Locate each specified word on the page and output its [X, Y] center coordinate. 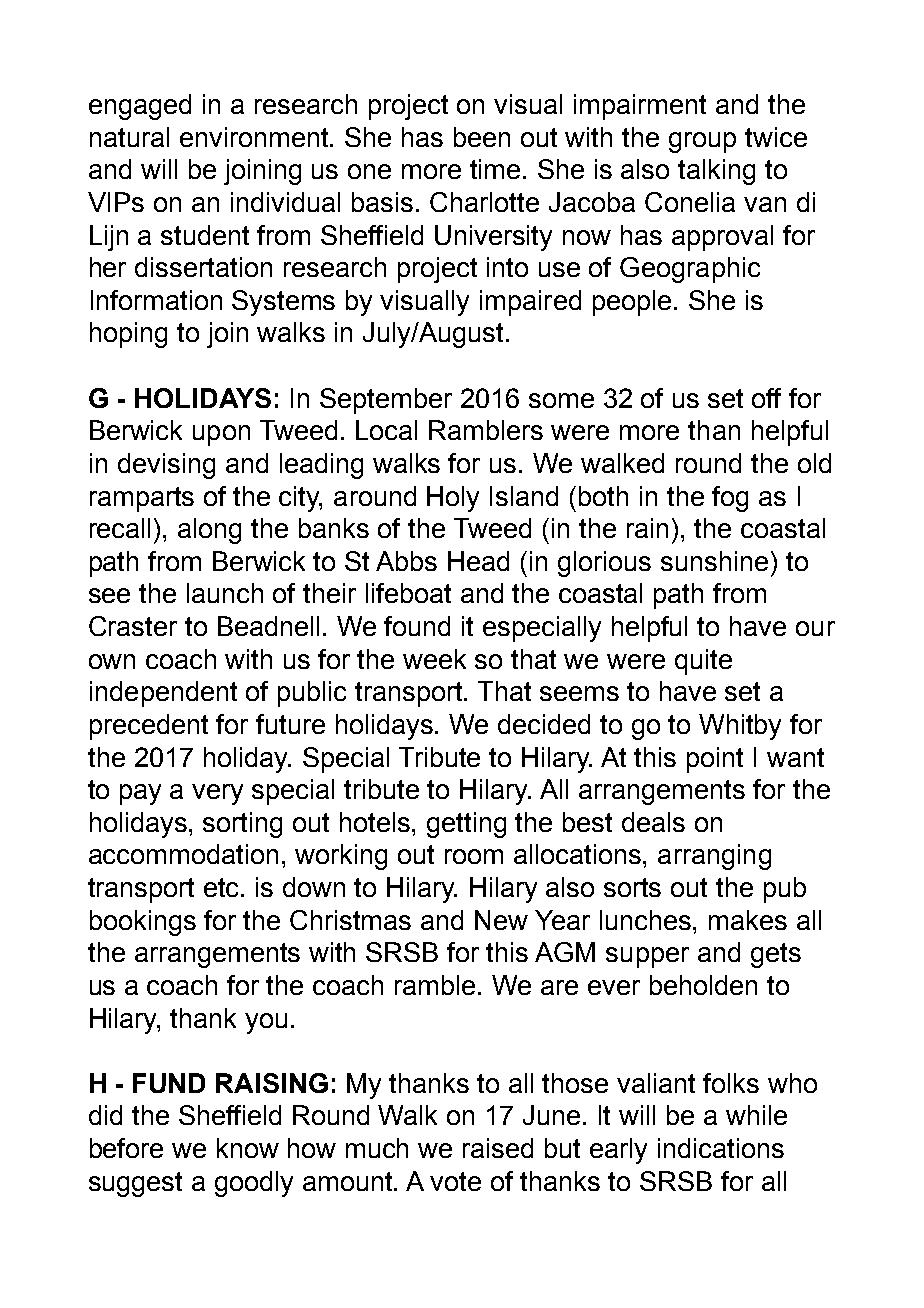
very [217, 794]
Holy [453, 499]
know [248, 1148]
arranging [714, 857]
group [702, 142]
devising [166, 466]
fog [730, 499]
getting [466, 825]
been [482, 137]
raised [498, 1148]
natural [129, 137]
